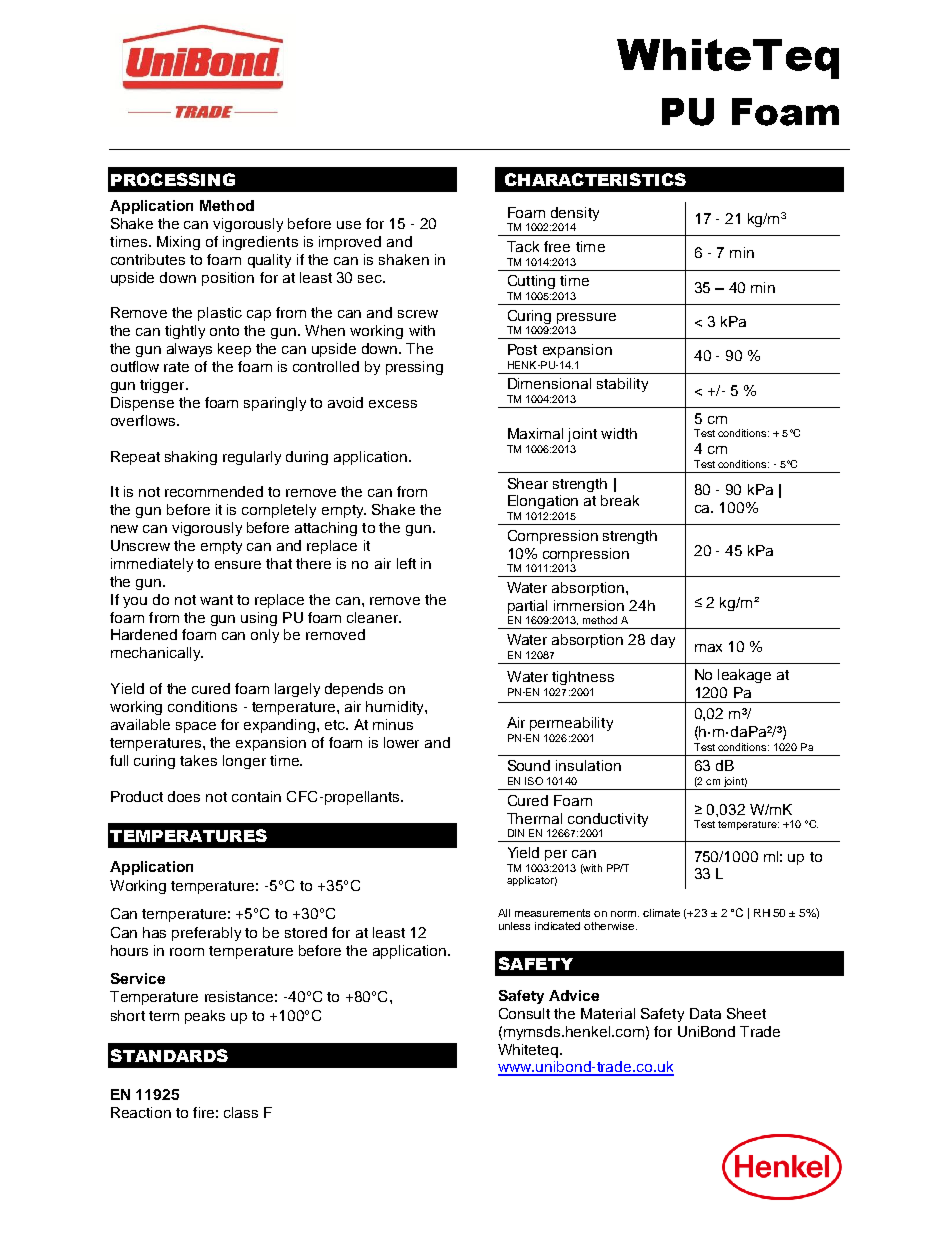 Image resolution: width=952 pixels, height=1233 pixels. Describe the element at coordinates (169, 1055) in the document. I see `STANDARDS` at that location.
